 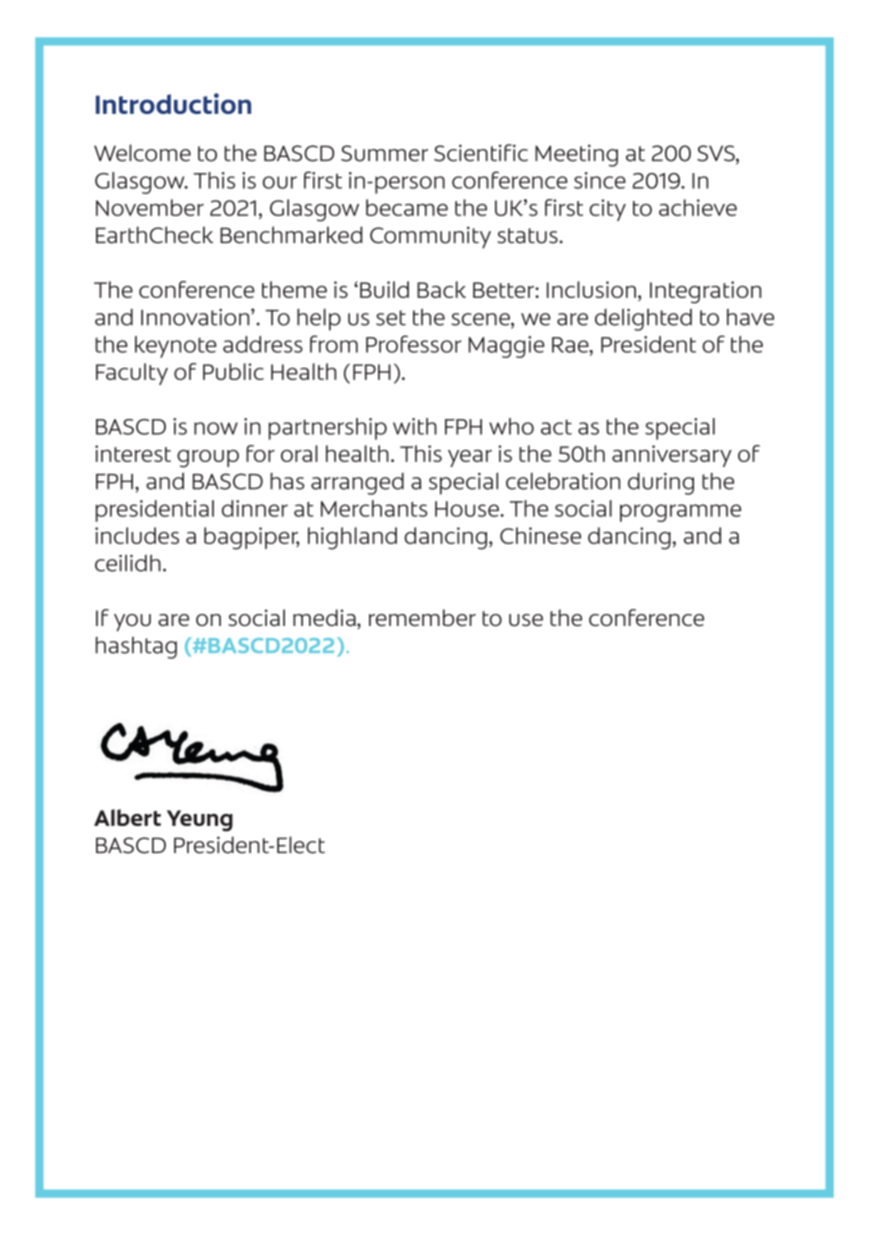 What do you see at coordinates (414, 344) in the screenshot?
I see `Professor` at bounding box center [414, 344].
